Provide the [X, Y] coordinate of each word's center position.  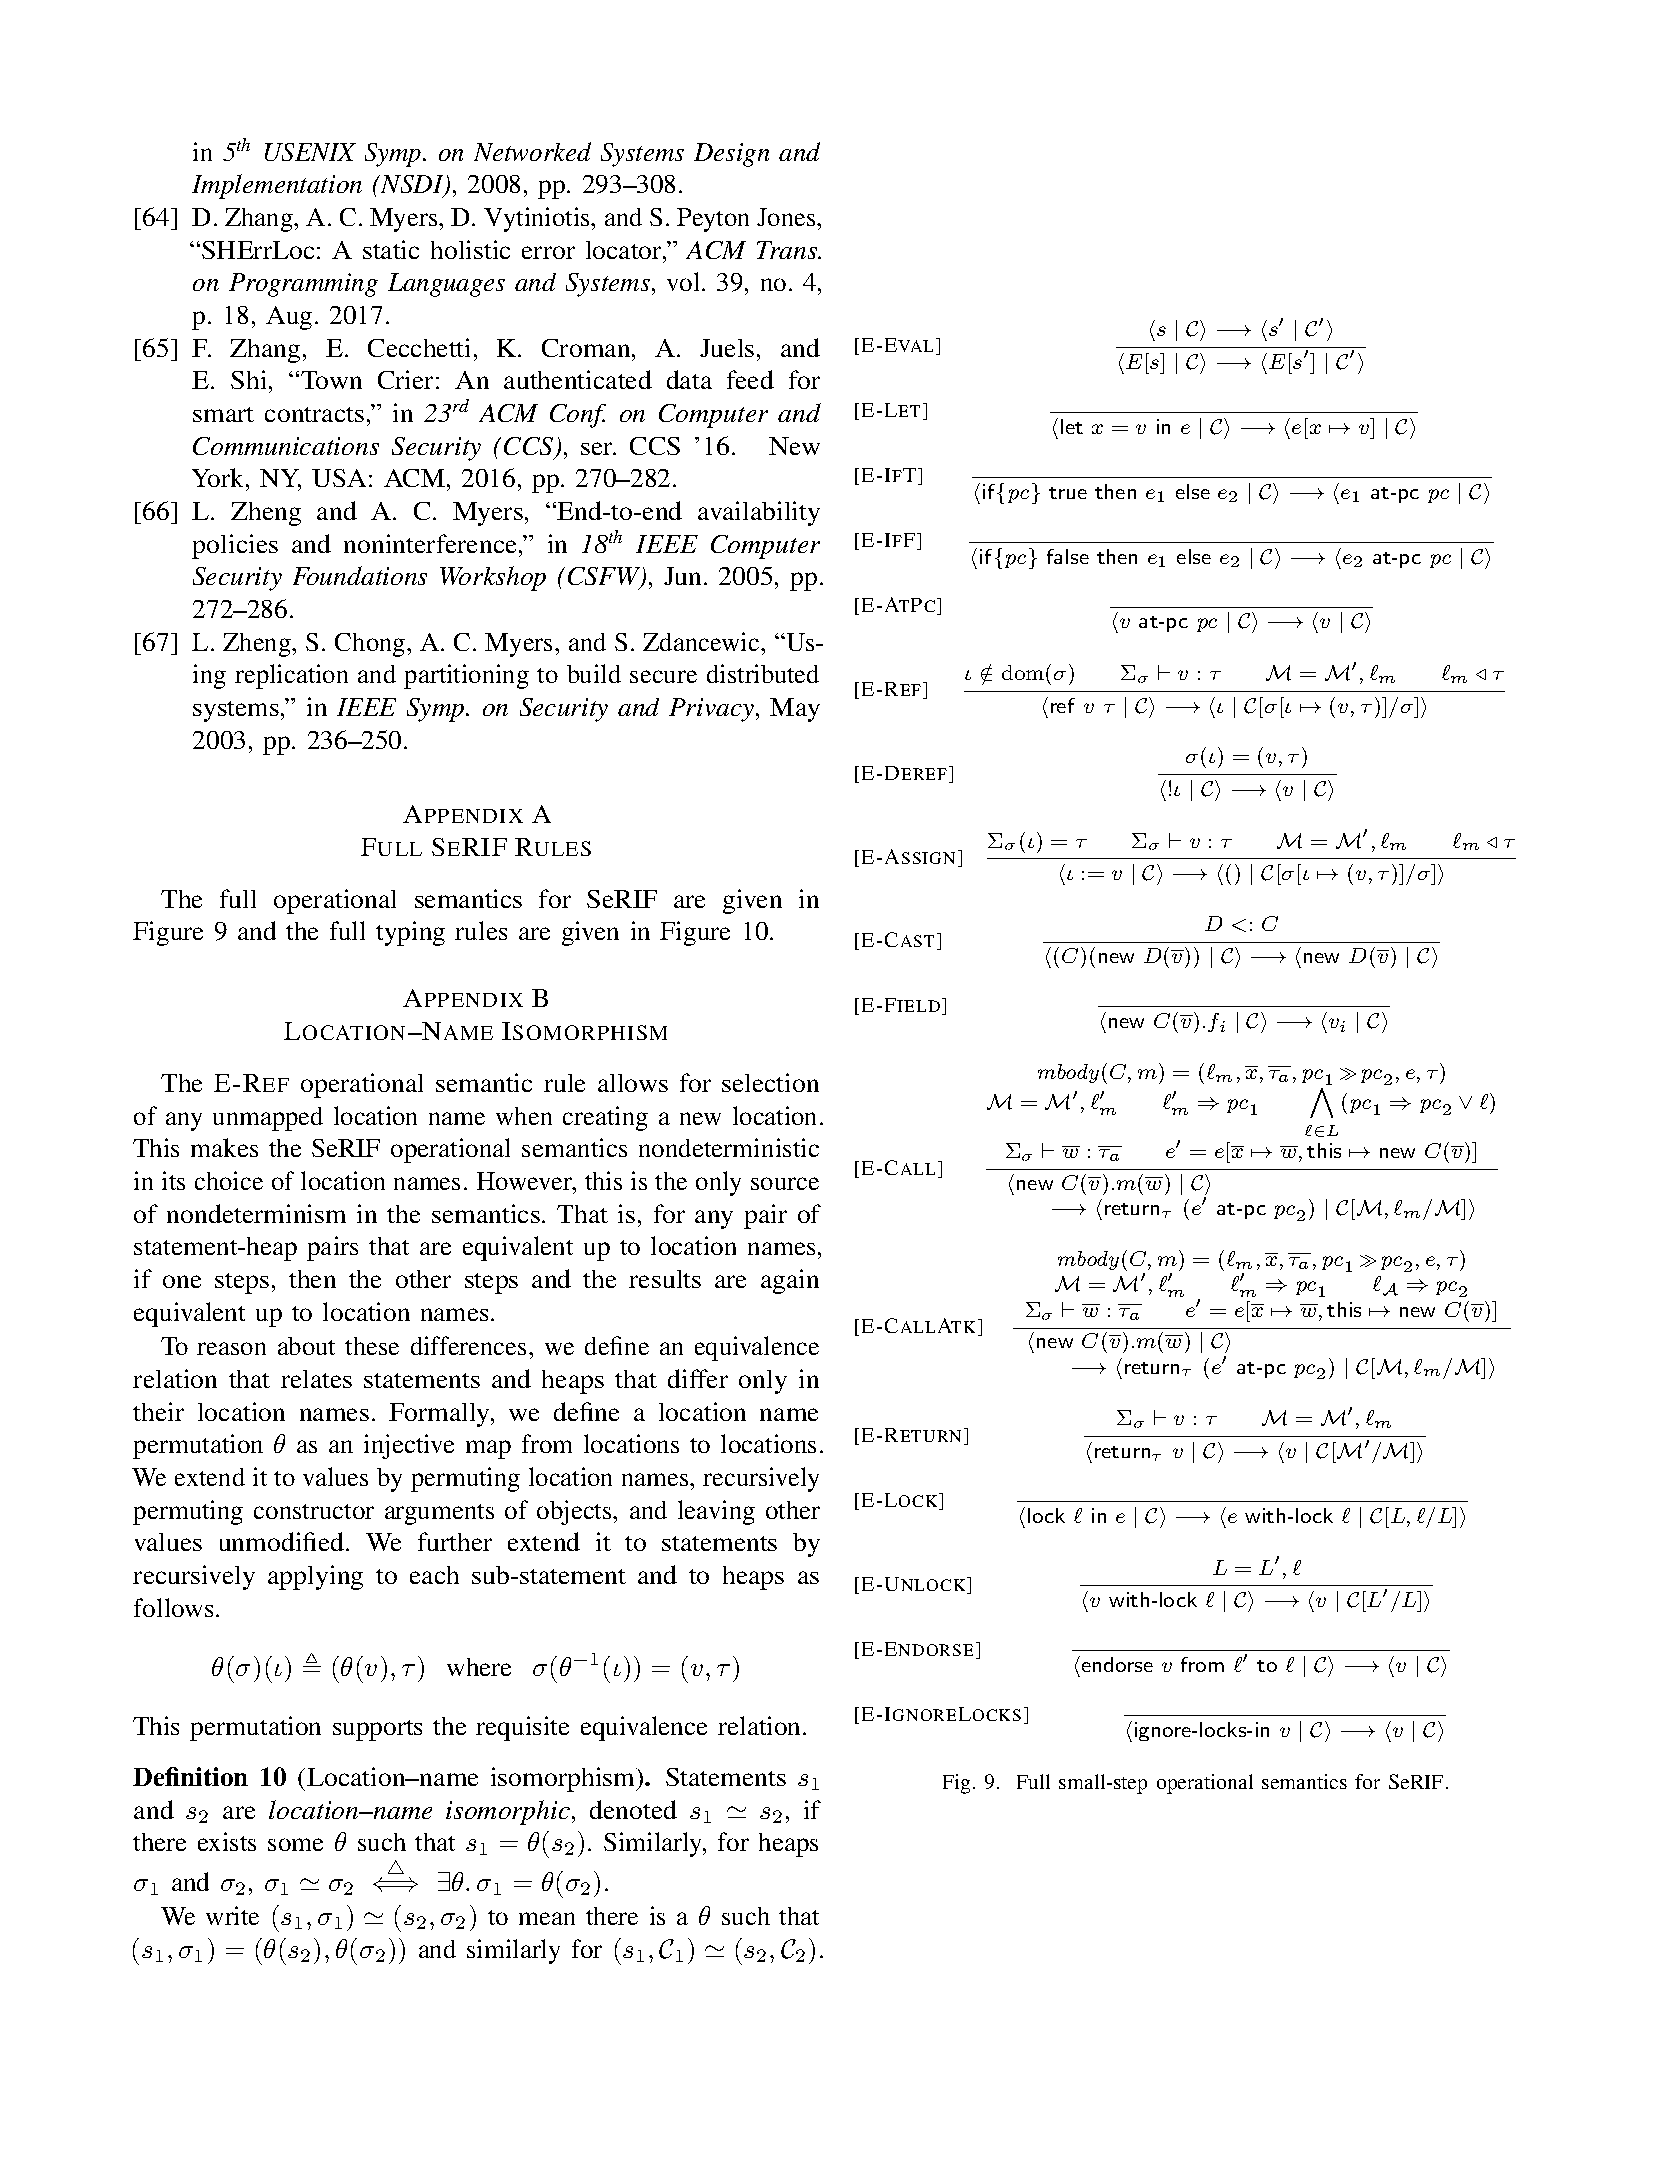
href [1059, 707]
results [665, 1279]
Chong [371, 645]
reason [231, 1348]
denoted [633, 1809]
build [594, 673]
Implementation [277, 186]
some [295, 1844]
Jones [787, 217]
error [548, 252]
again [790, 1281]
